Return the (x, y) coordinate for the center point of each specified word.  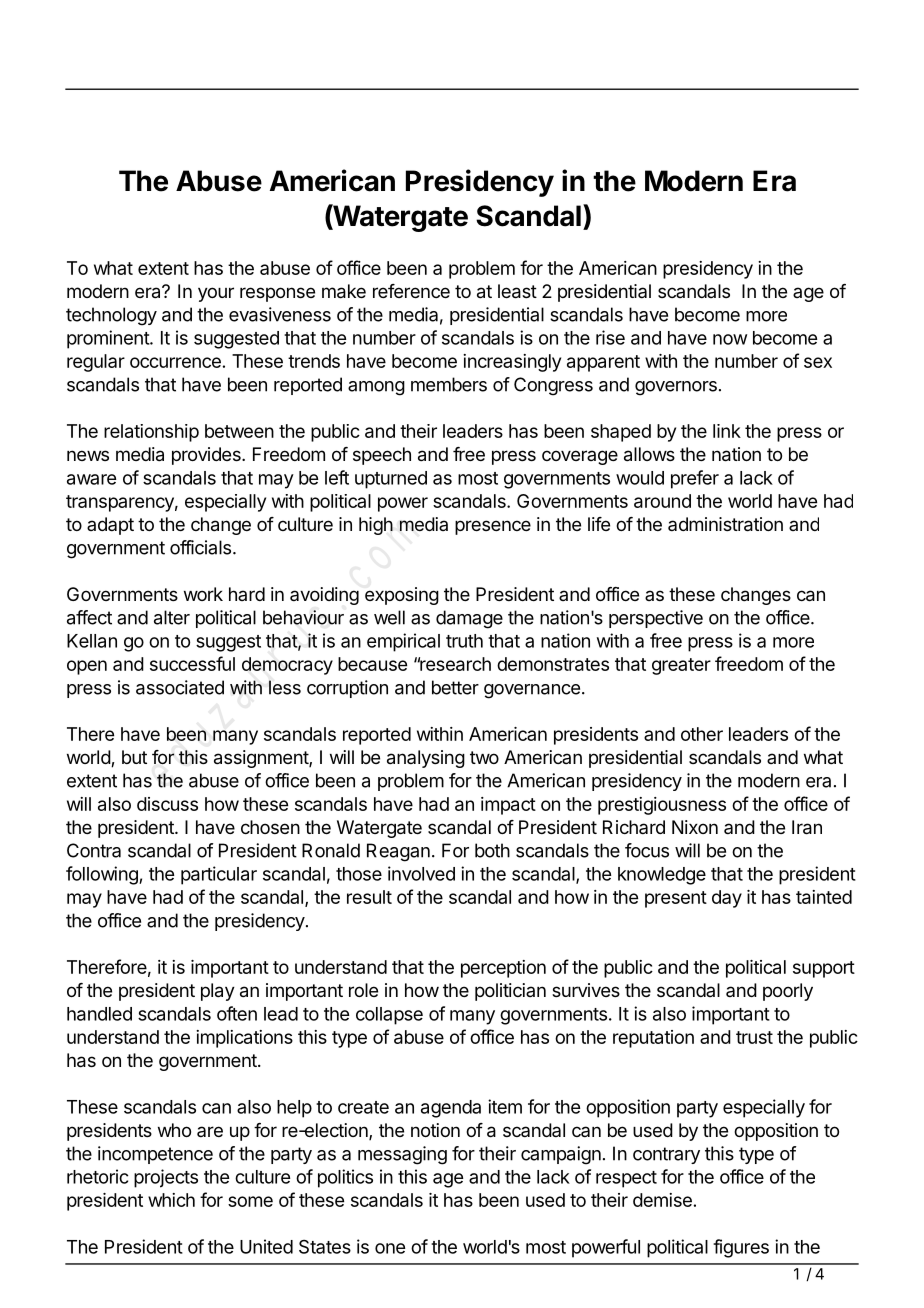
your (216, 294)
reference (411, 291)
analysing (426, 759)
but (134, 757)
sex (818, 362)
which (171, 1200)
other (702, 734)
